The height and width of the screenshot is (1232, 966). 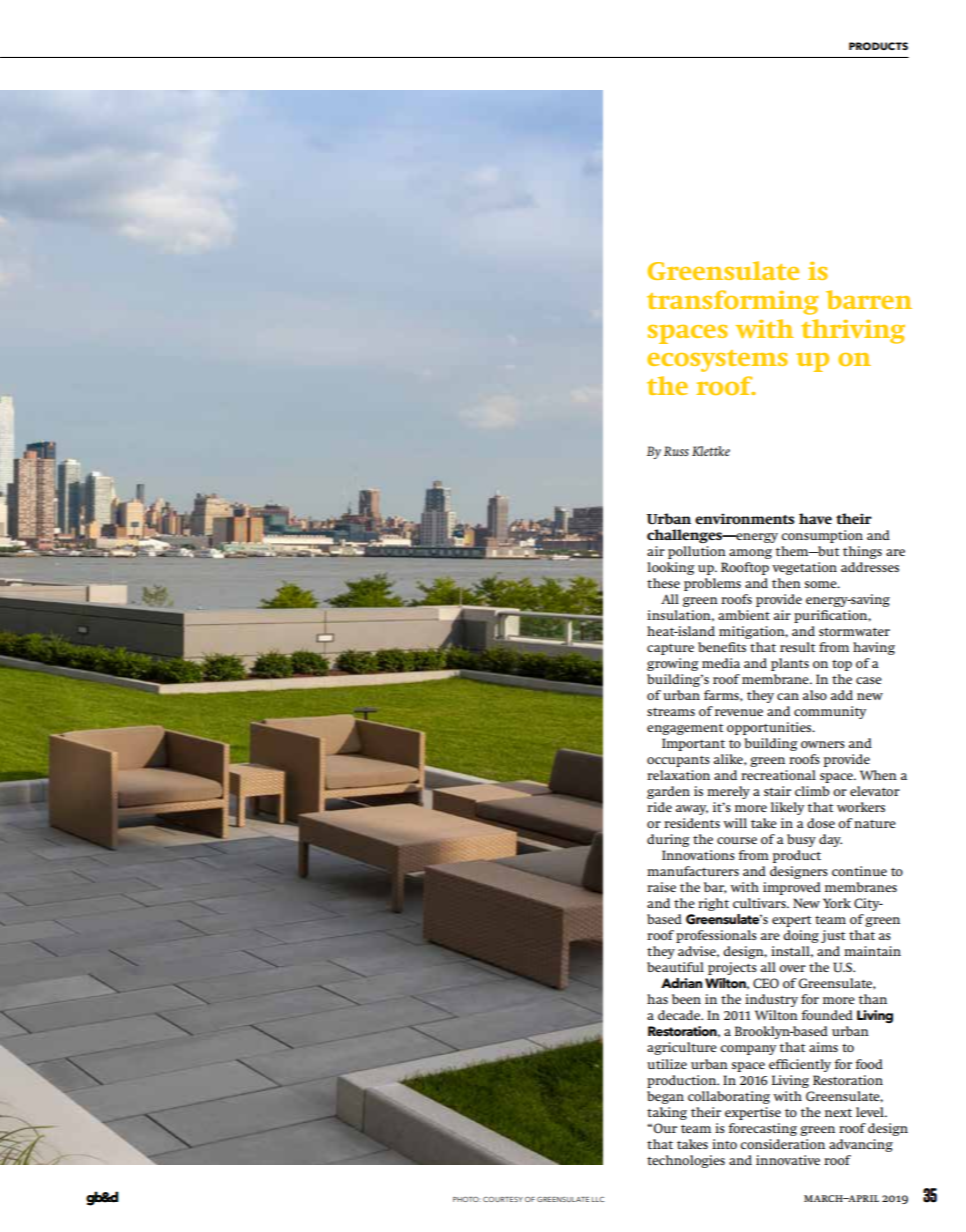 I want to click on thriving, so click(x=853, y=331).
